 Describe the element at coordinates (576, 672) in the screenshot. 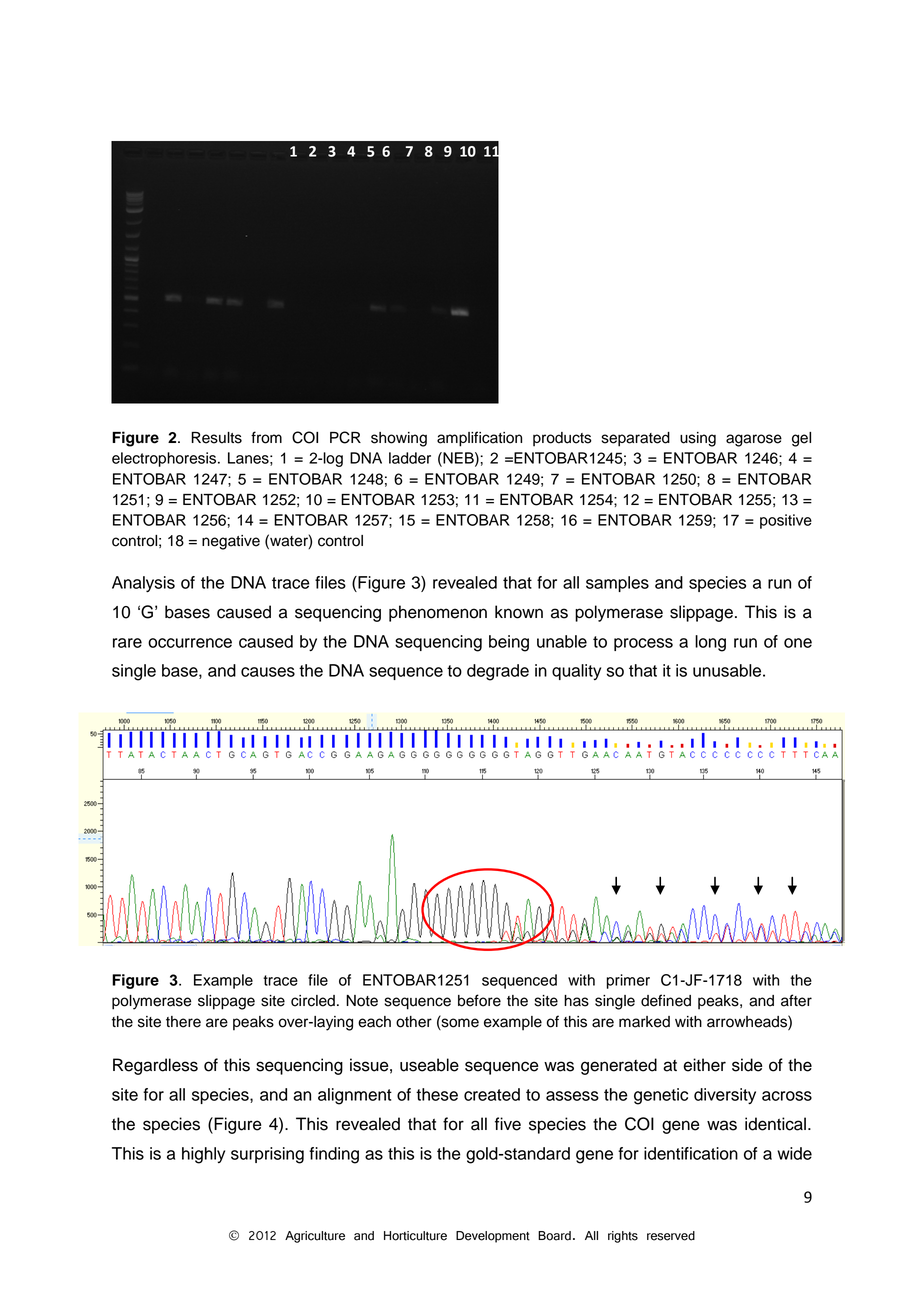

I see `quality` at that location.
